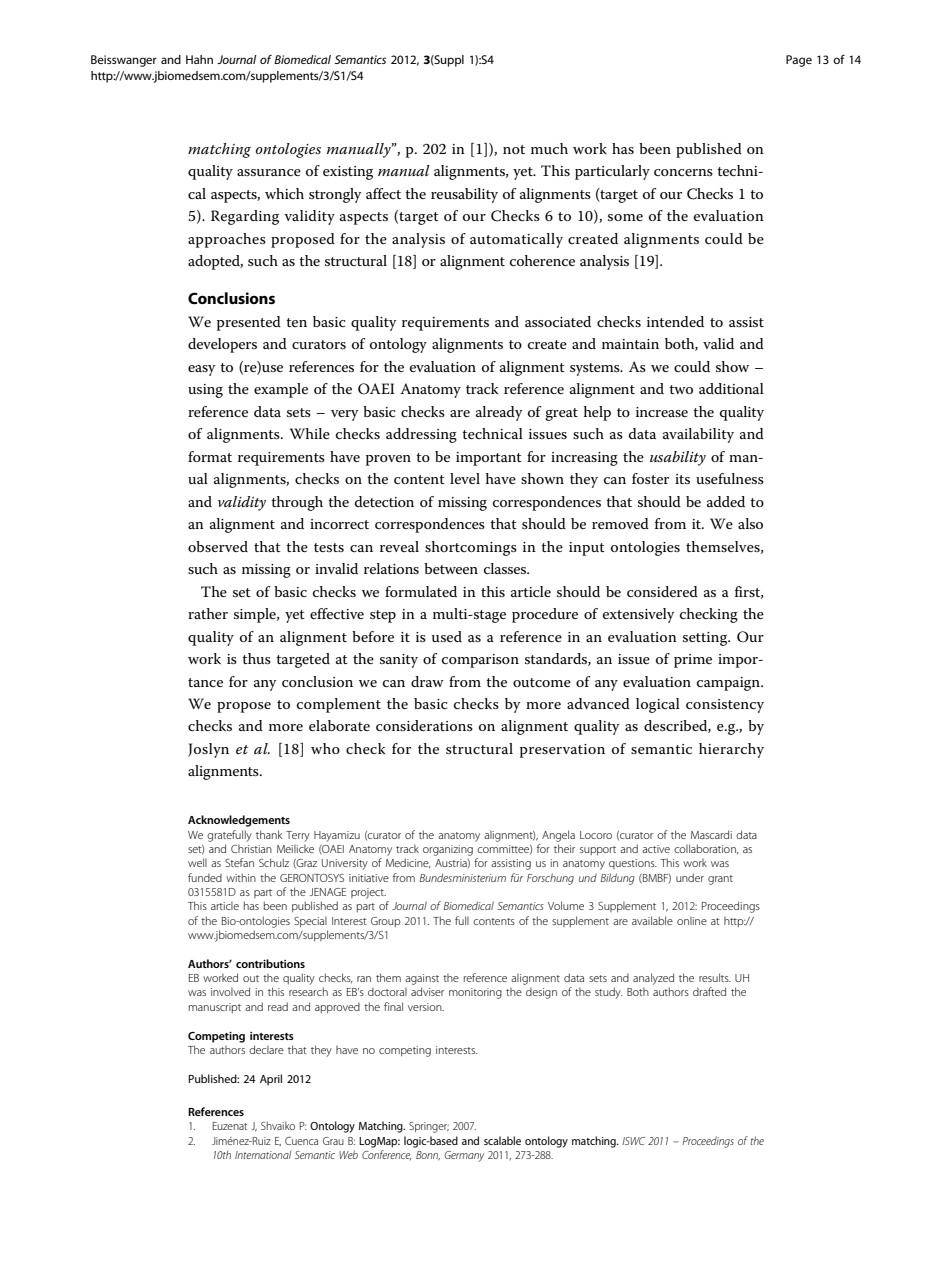 This screenshot has height=1270, width=952. I want to click on International, so click(263, 1155).
